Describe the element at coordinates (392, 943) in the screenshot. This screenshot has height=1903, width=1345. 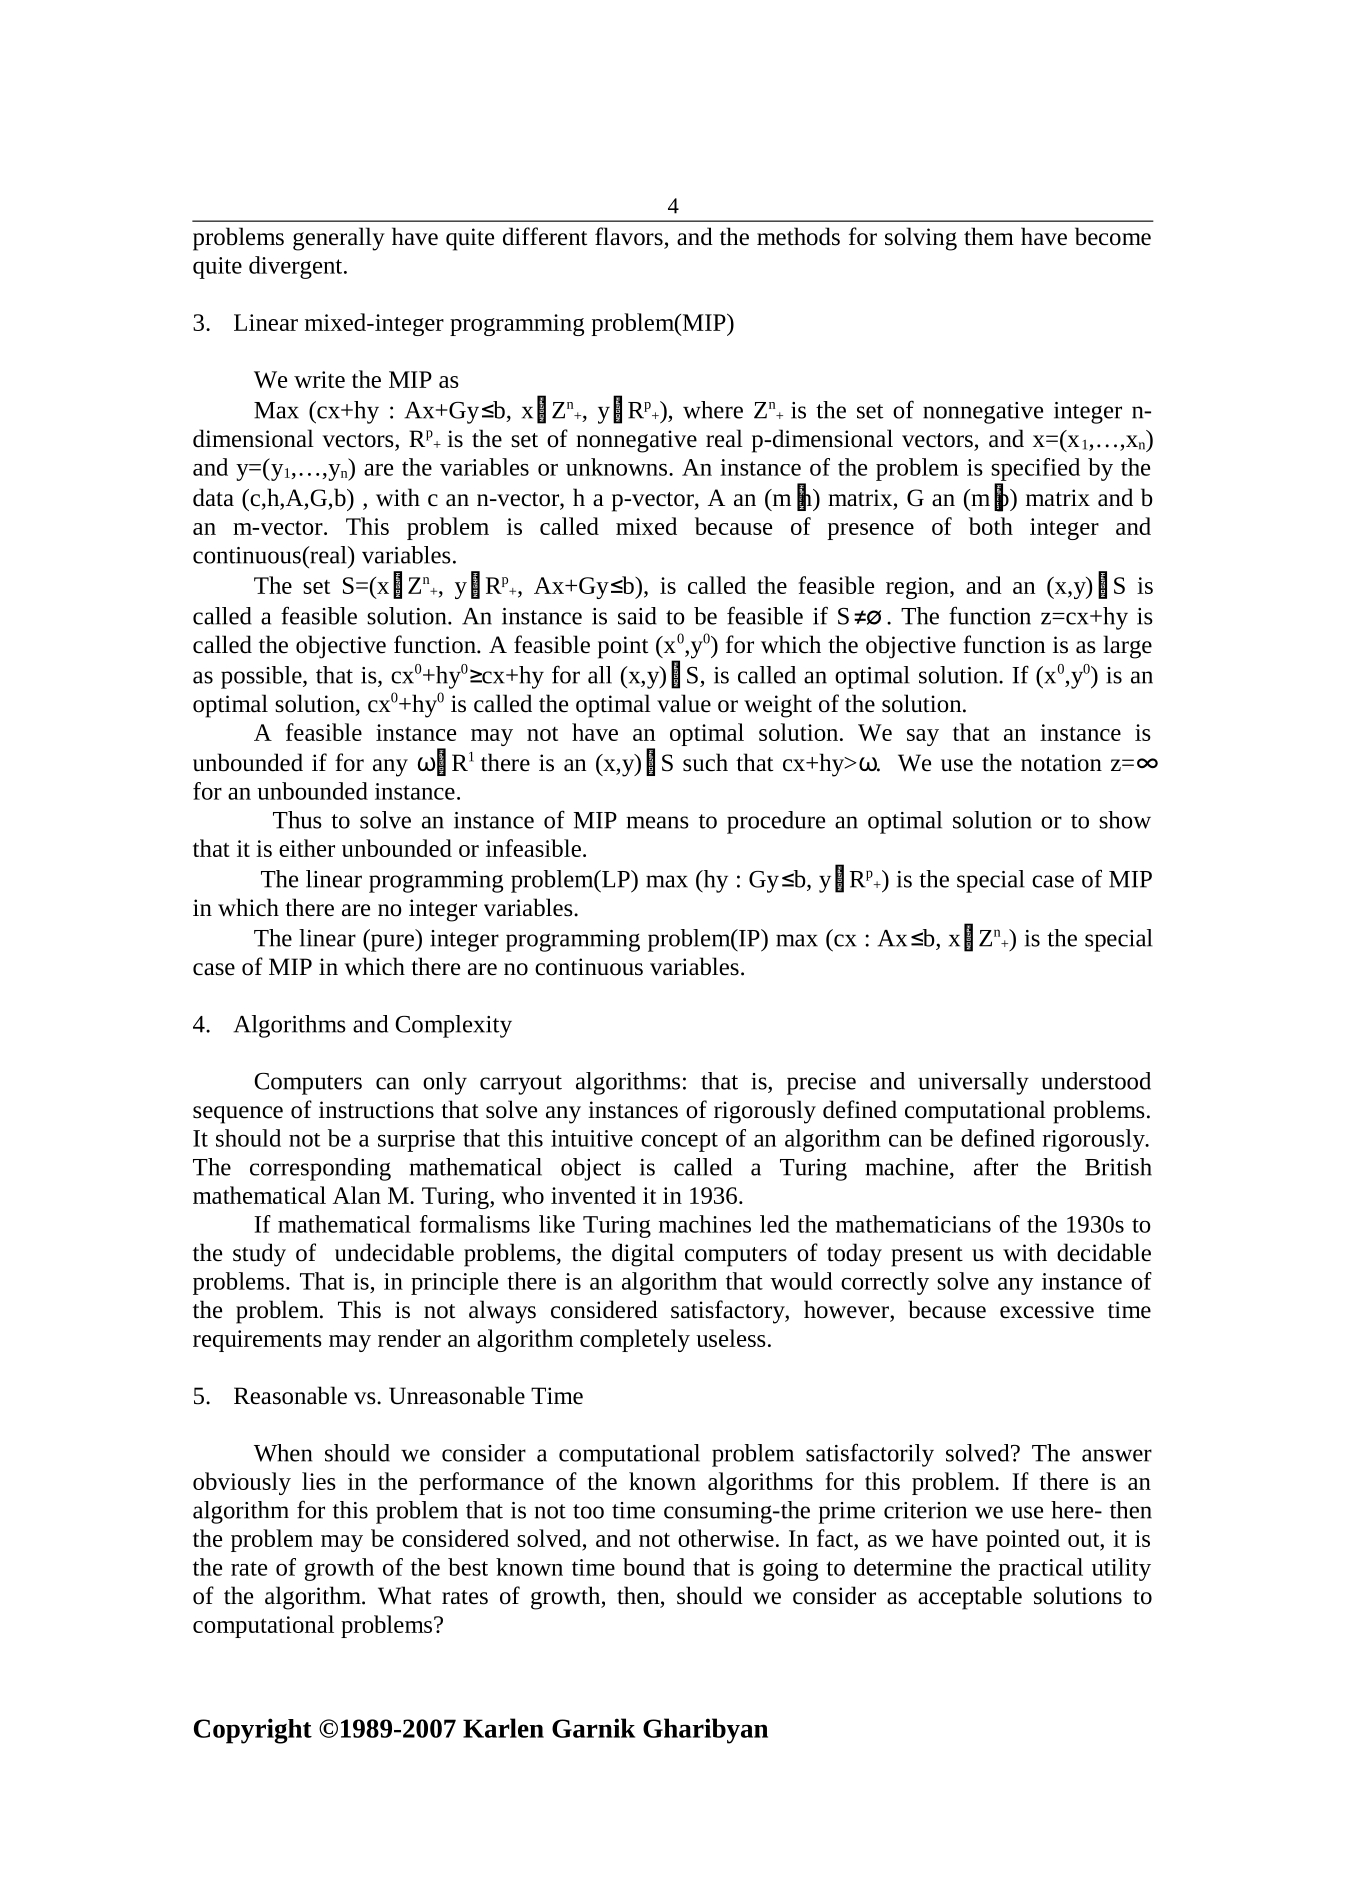
I see `pure` at that location.
